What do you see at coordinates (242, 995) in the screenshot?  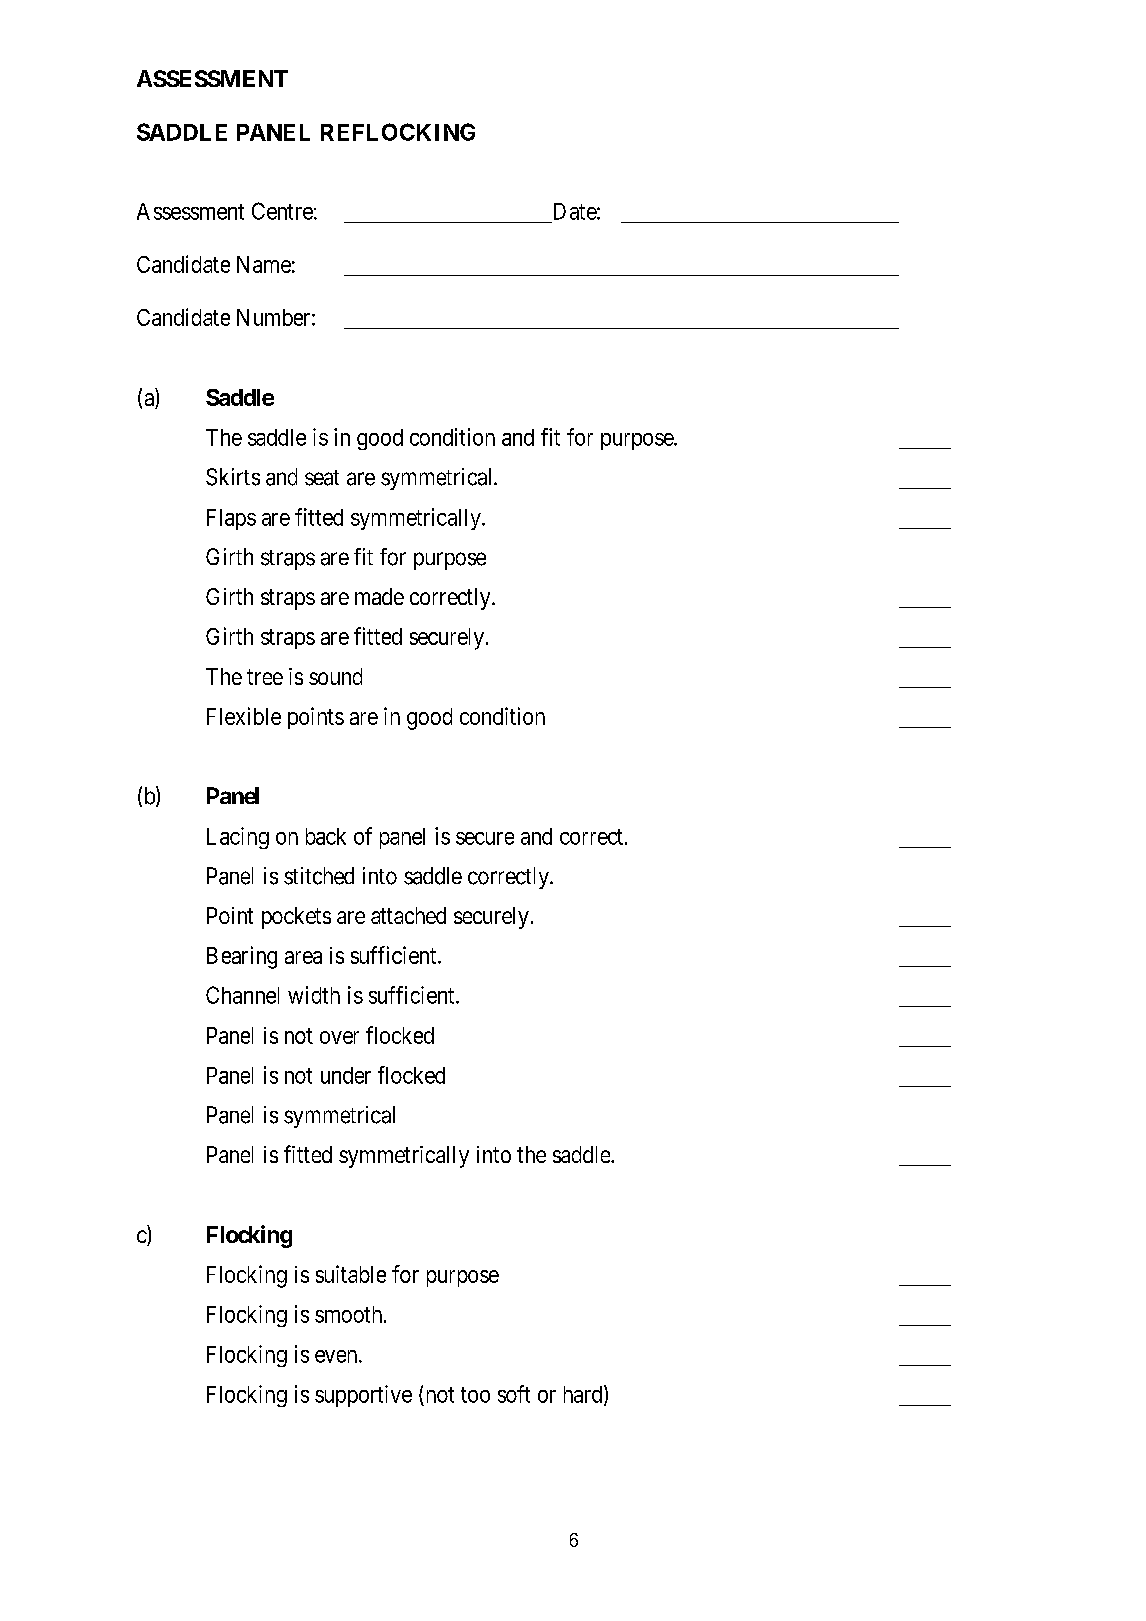 I see `Channel` at bounding box center [242, 995].
